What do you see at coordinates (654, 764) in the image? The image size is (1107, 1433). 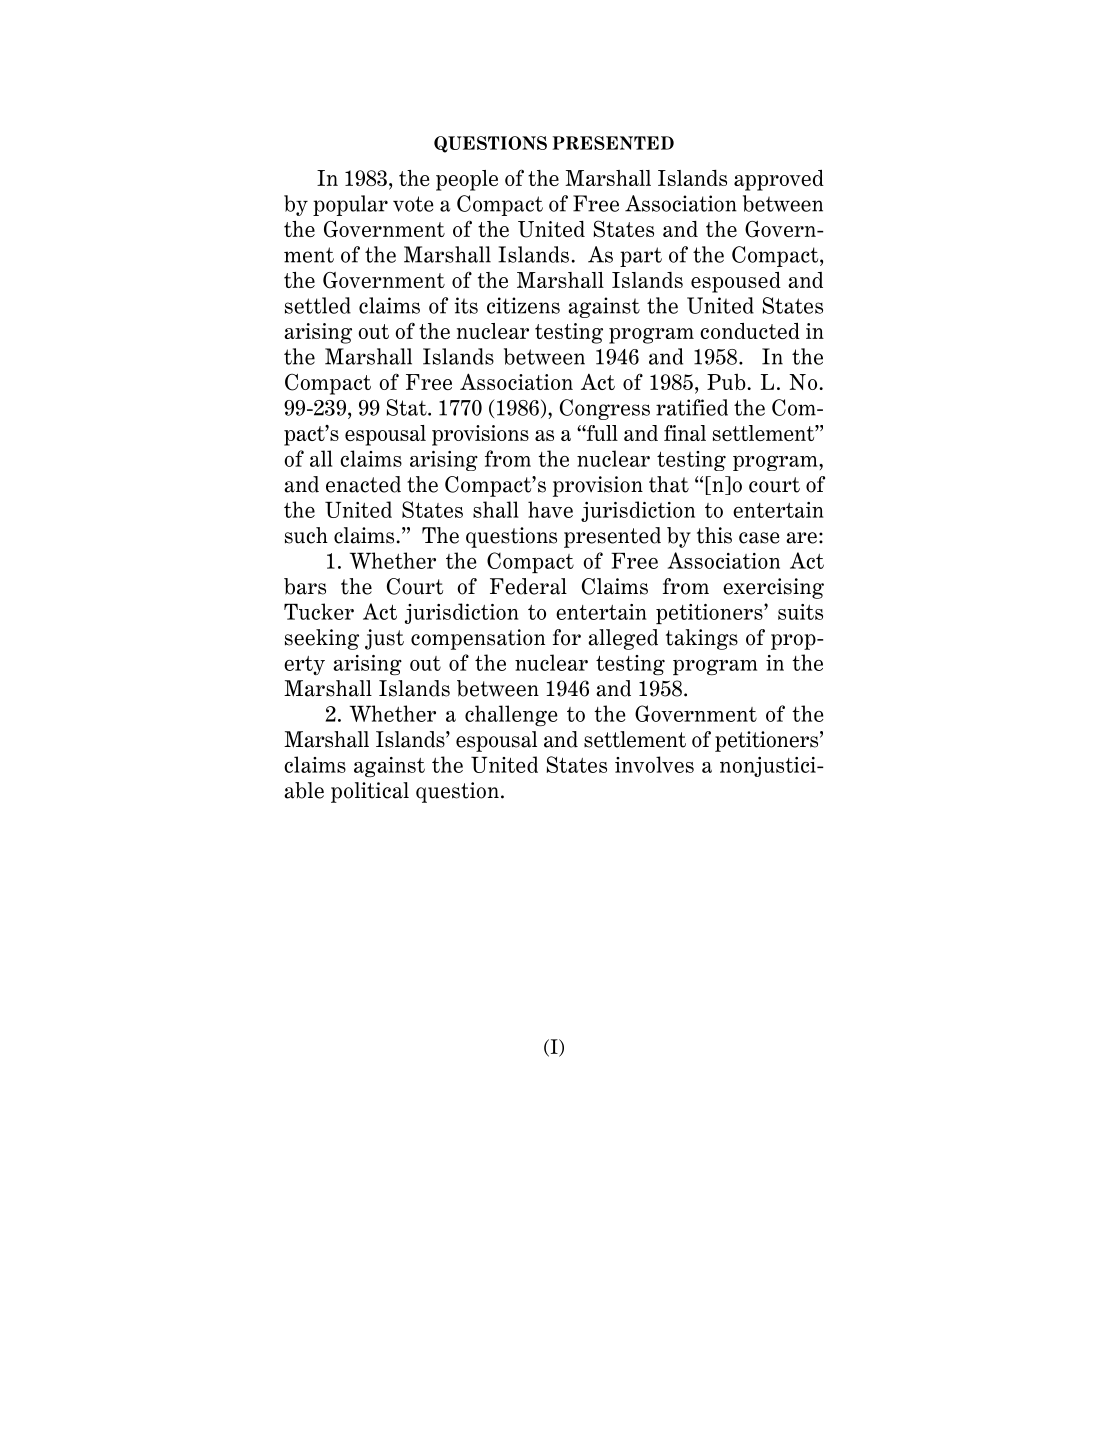 I see `involves` at bounding box center [654, 764].
